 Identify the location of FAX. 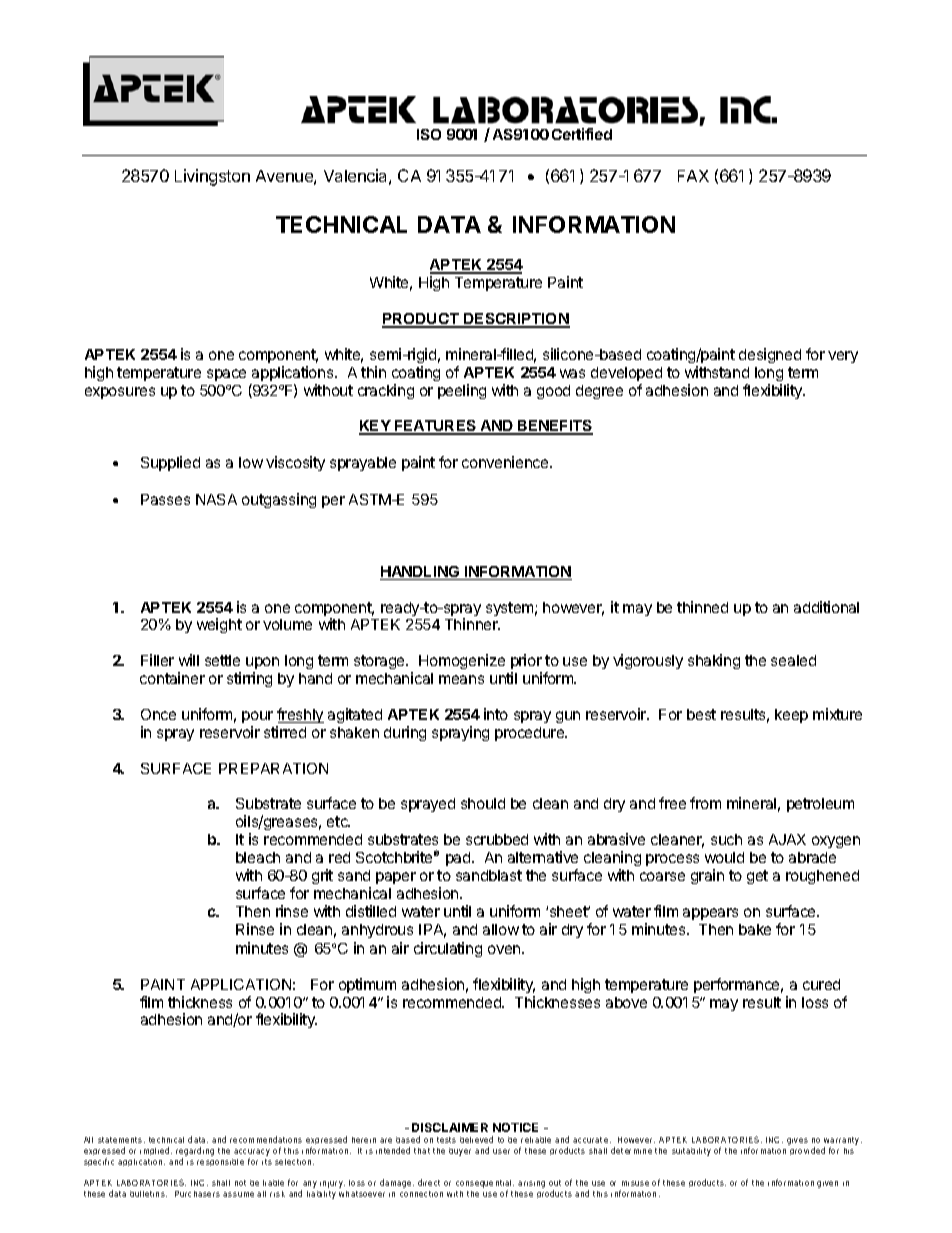
(693, 176).
